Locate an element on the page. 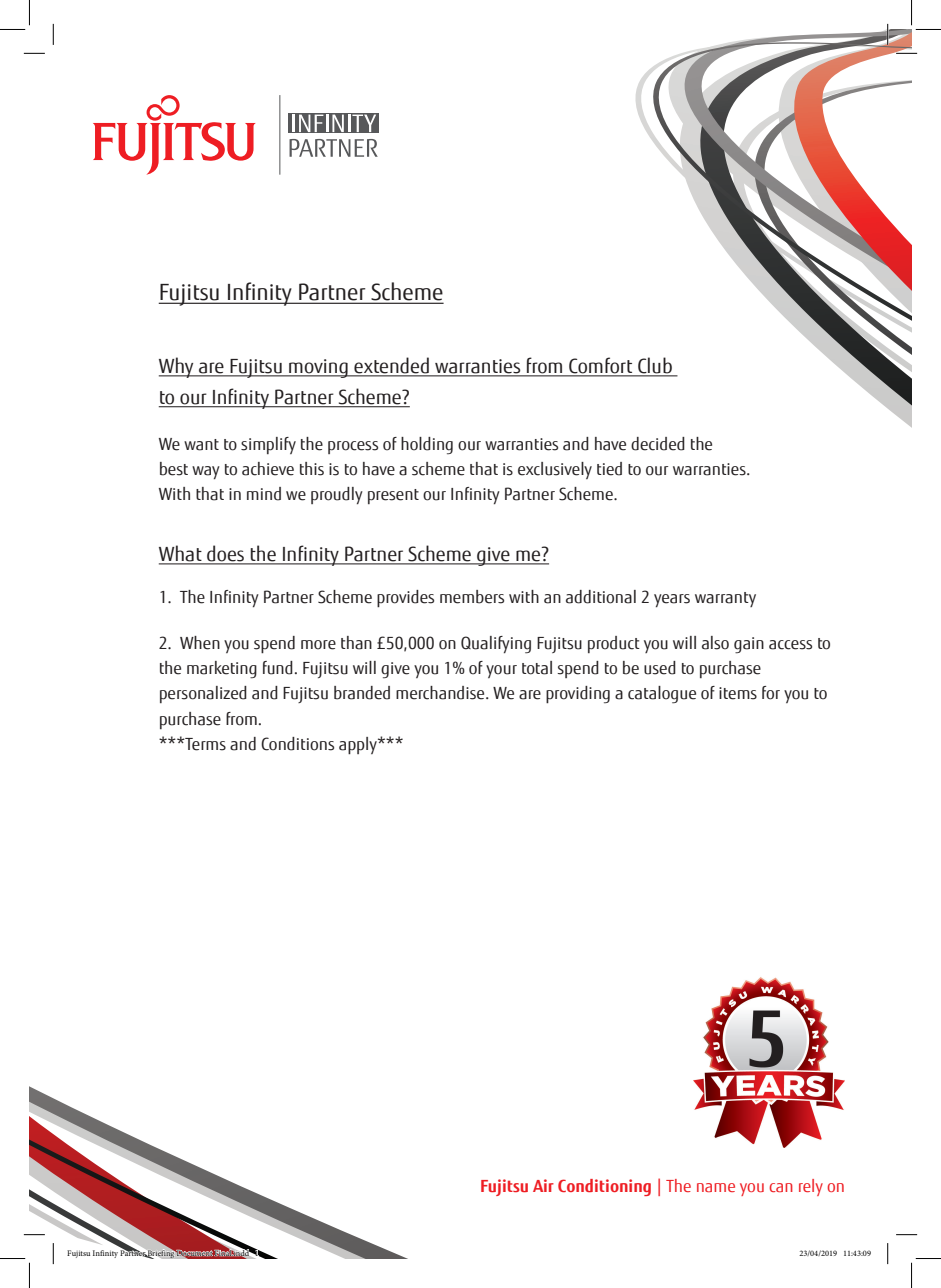 This image has width=941, height=1288. holding is located at coordinates (427, 445).
